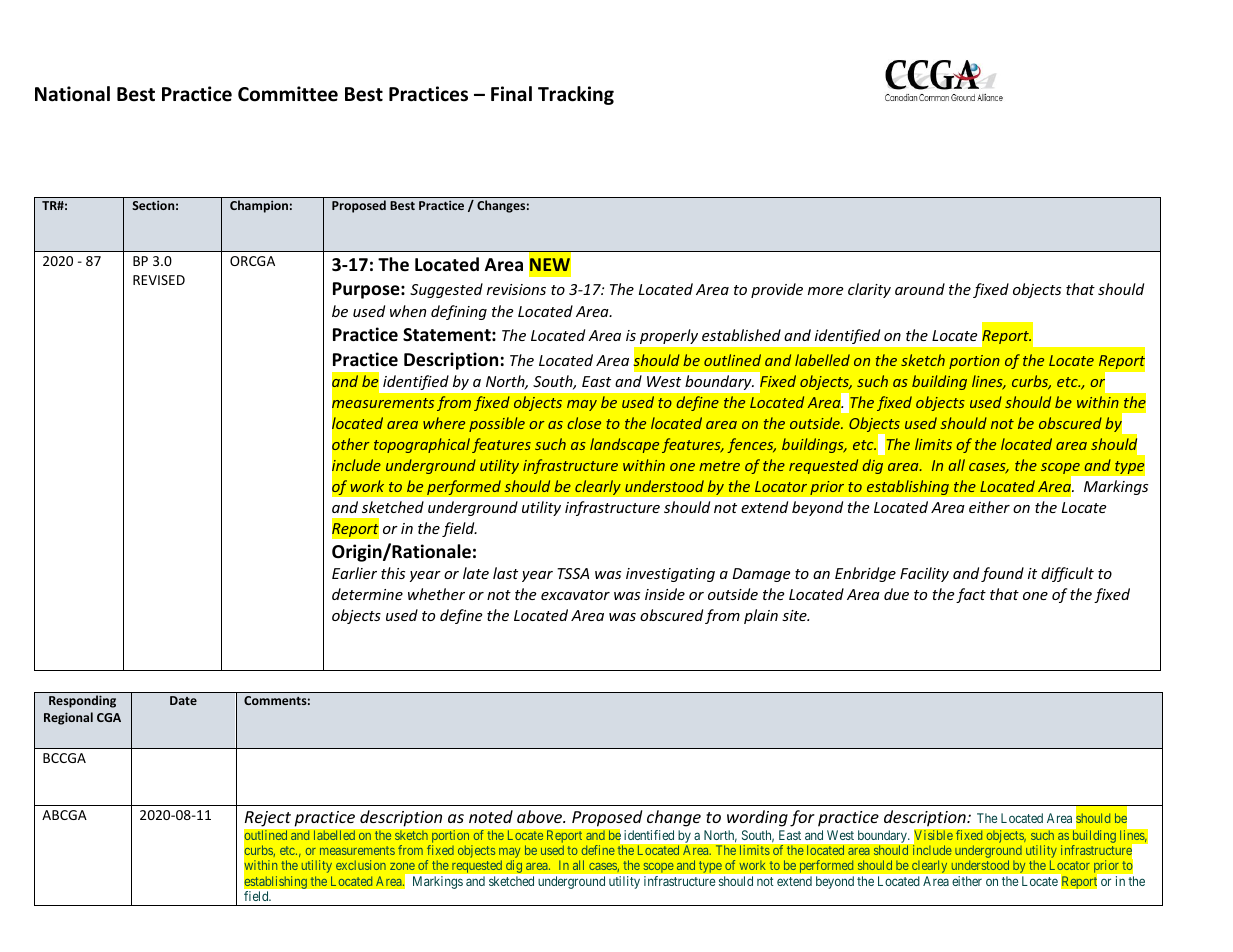  Describe the element at coordinates (575, 595) in the screenshot. I see `excavator` at that location.
